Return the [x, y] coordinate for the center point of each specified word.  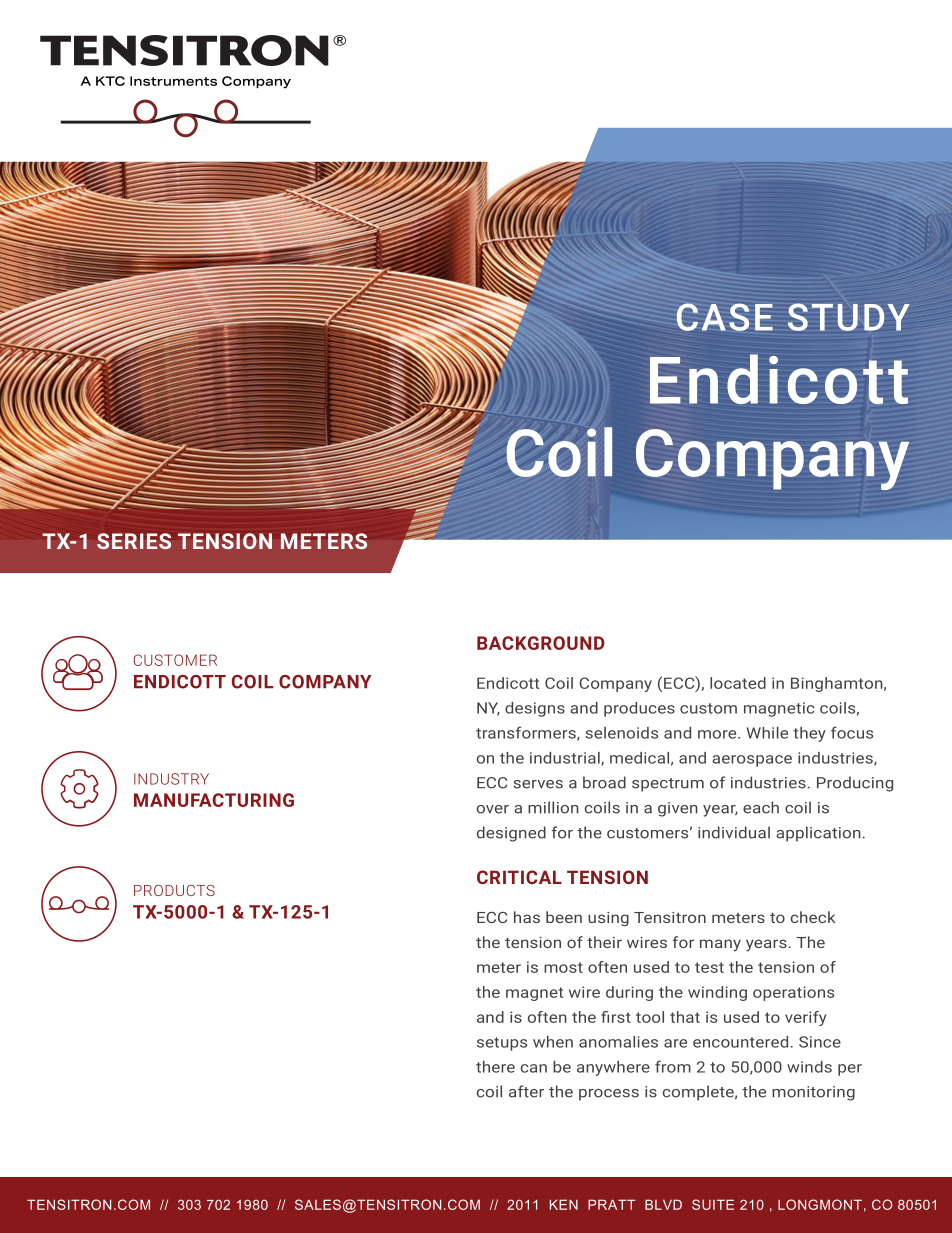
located [738, 683]
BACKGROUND [541, 643]
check [813, 917]
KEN [564, 1204]
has [527, 917]
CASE [725, 317]
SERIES [134, 541]
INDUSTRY [171, 779]
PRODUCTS [174, 890]
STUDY [849, 317]
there [495, 1067]
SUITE [713, 1204]
